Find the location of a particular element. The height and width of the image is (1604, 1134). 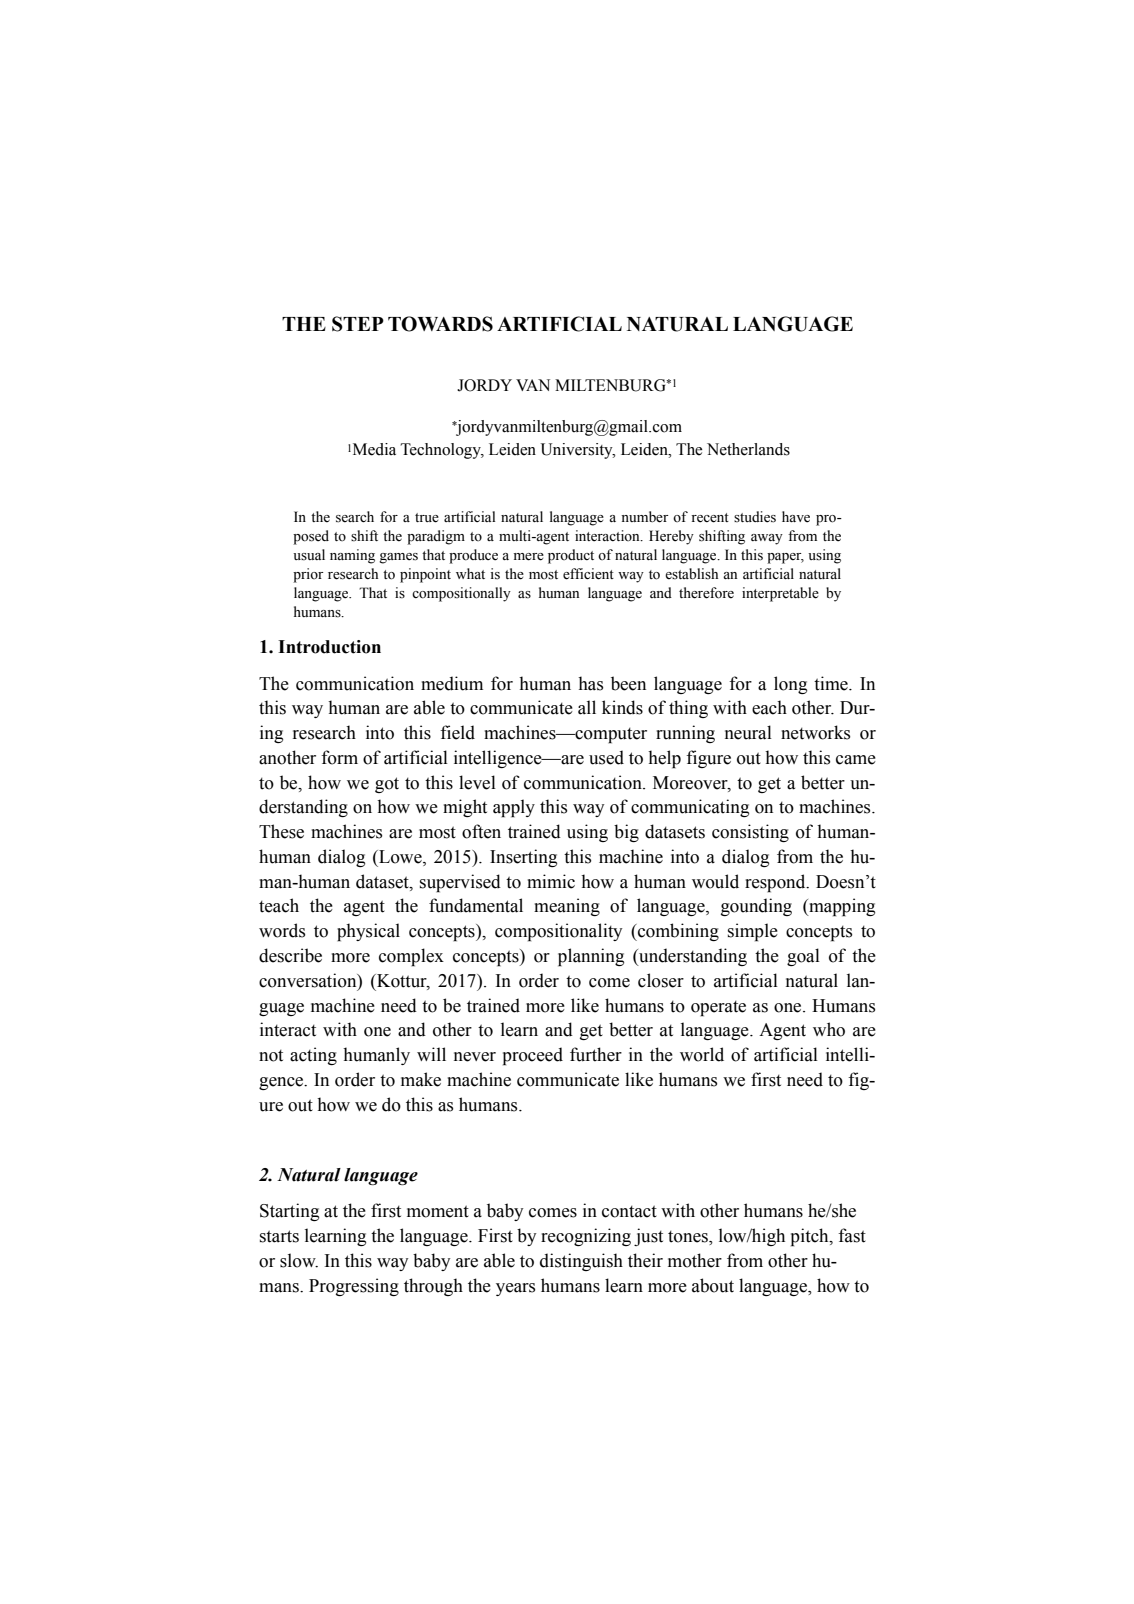

naming is located at coordinates (352, 556).
